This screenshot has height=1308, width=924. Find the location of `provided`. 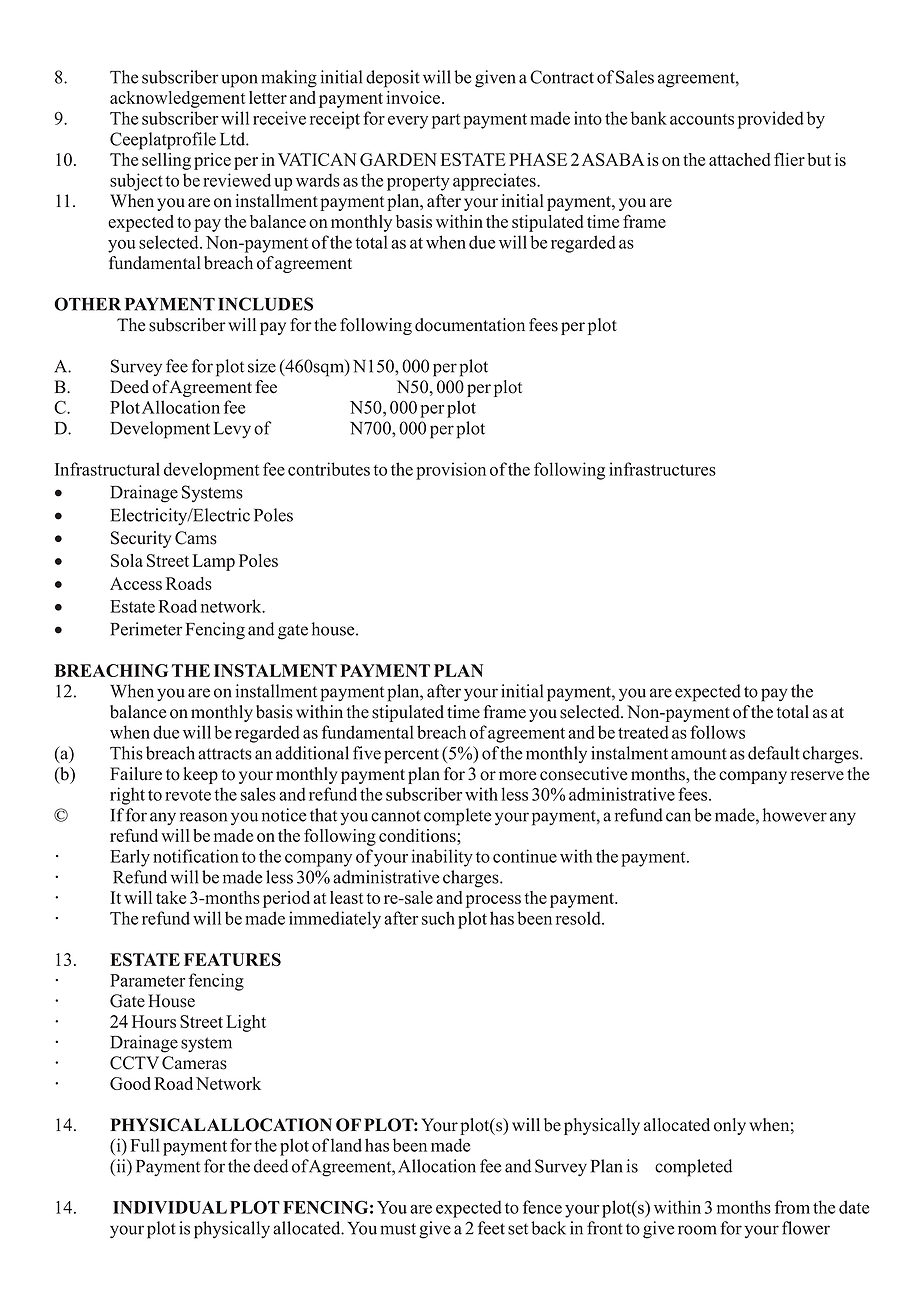

provided is located at coordinates (771, 120).
